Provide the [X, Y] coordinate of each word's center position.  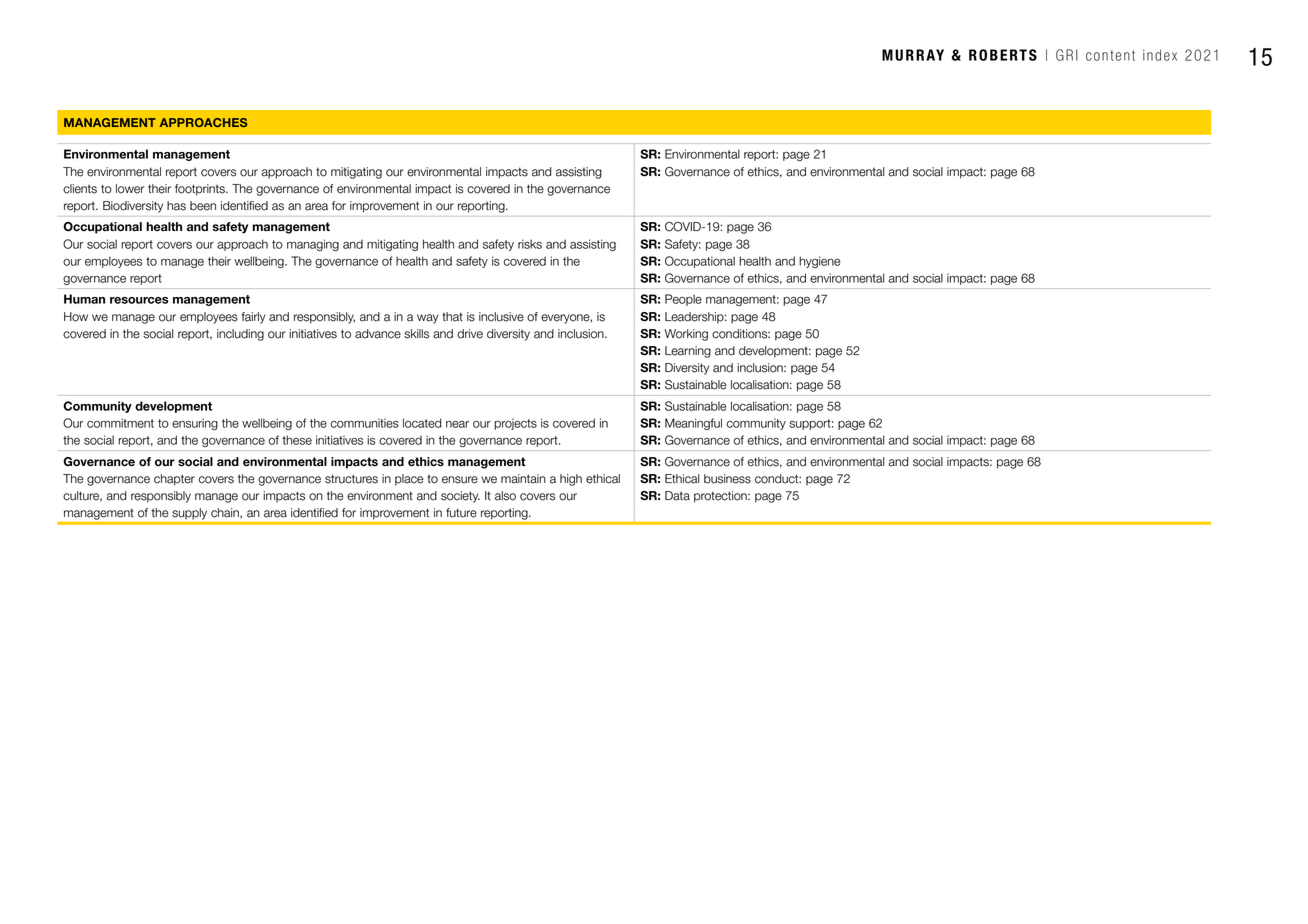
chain [226, 513]
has [176, 206]
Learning [688, 352]
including [240, 335]
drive [470, 334]
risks [530, 244]
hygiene [820, 262]
